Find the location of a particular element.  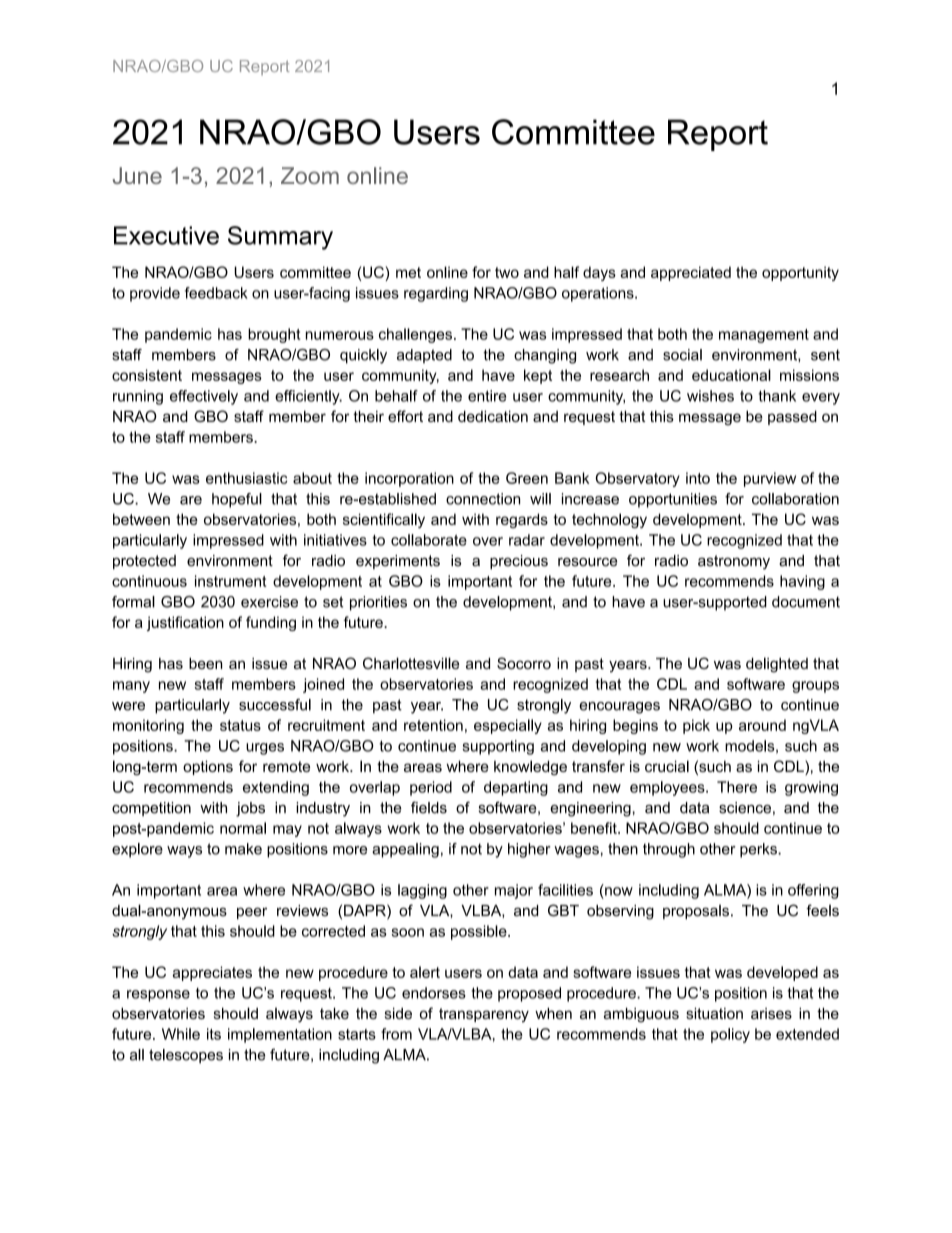

Executive is located at coordinates (166, 235).
